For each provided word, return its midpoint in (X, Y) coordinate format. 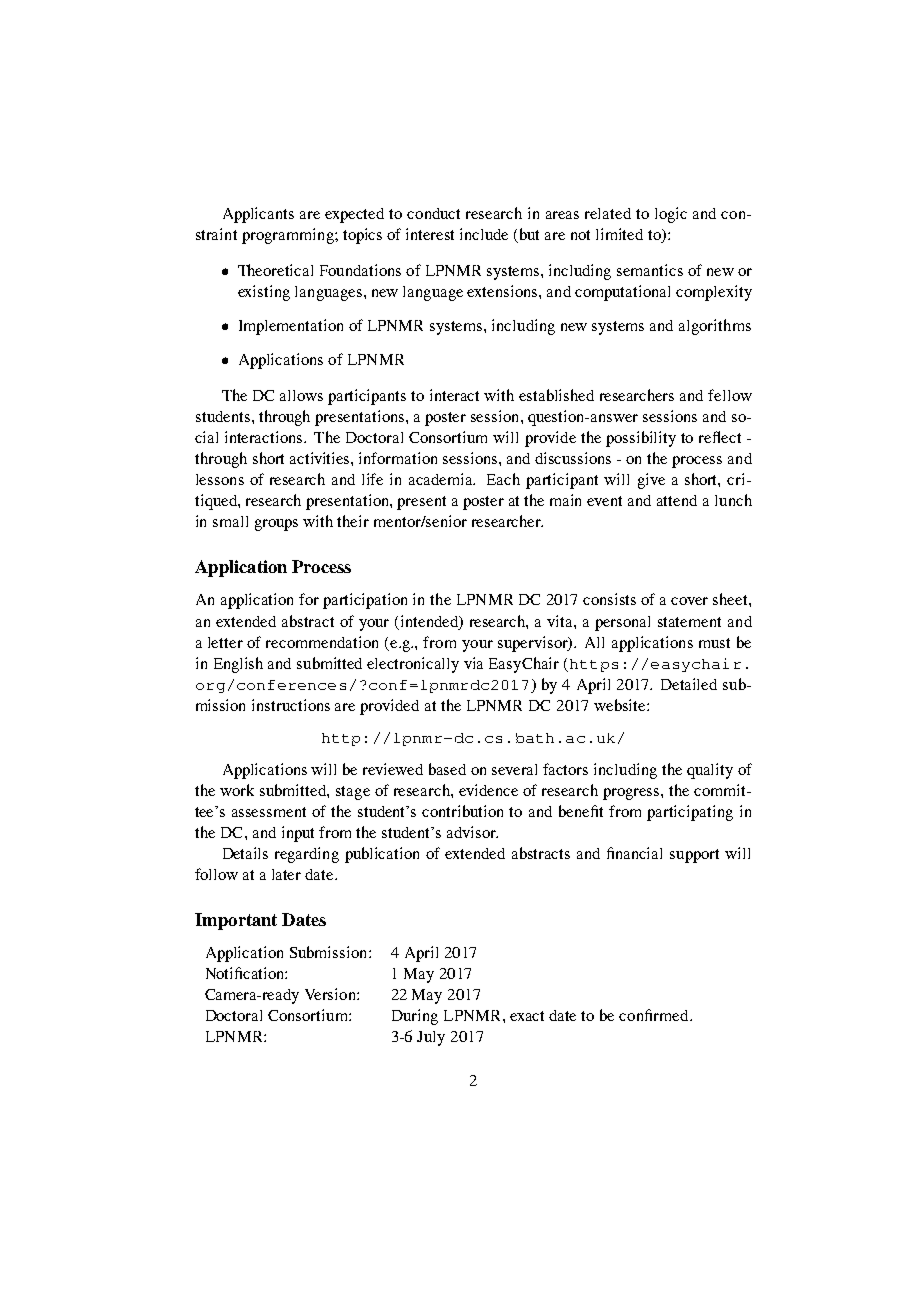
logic (671, 215)
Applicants (258, 215)
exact (527, 1016)
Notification (246, 973)
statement (689, 622)
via (473, 663)
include (484, 234)
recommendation (322, 642)
